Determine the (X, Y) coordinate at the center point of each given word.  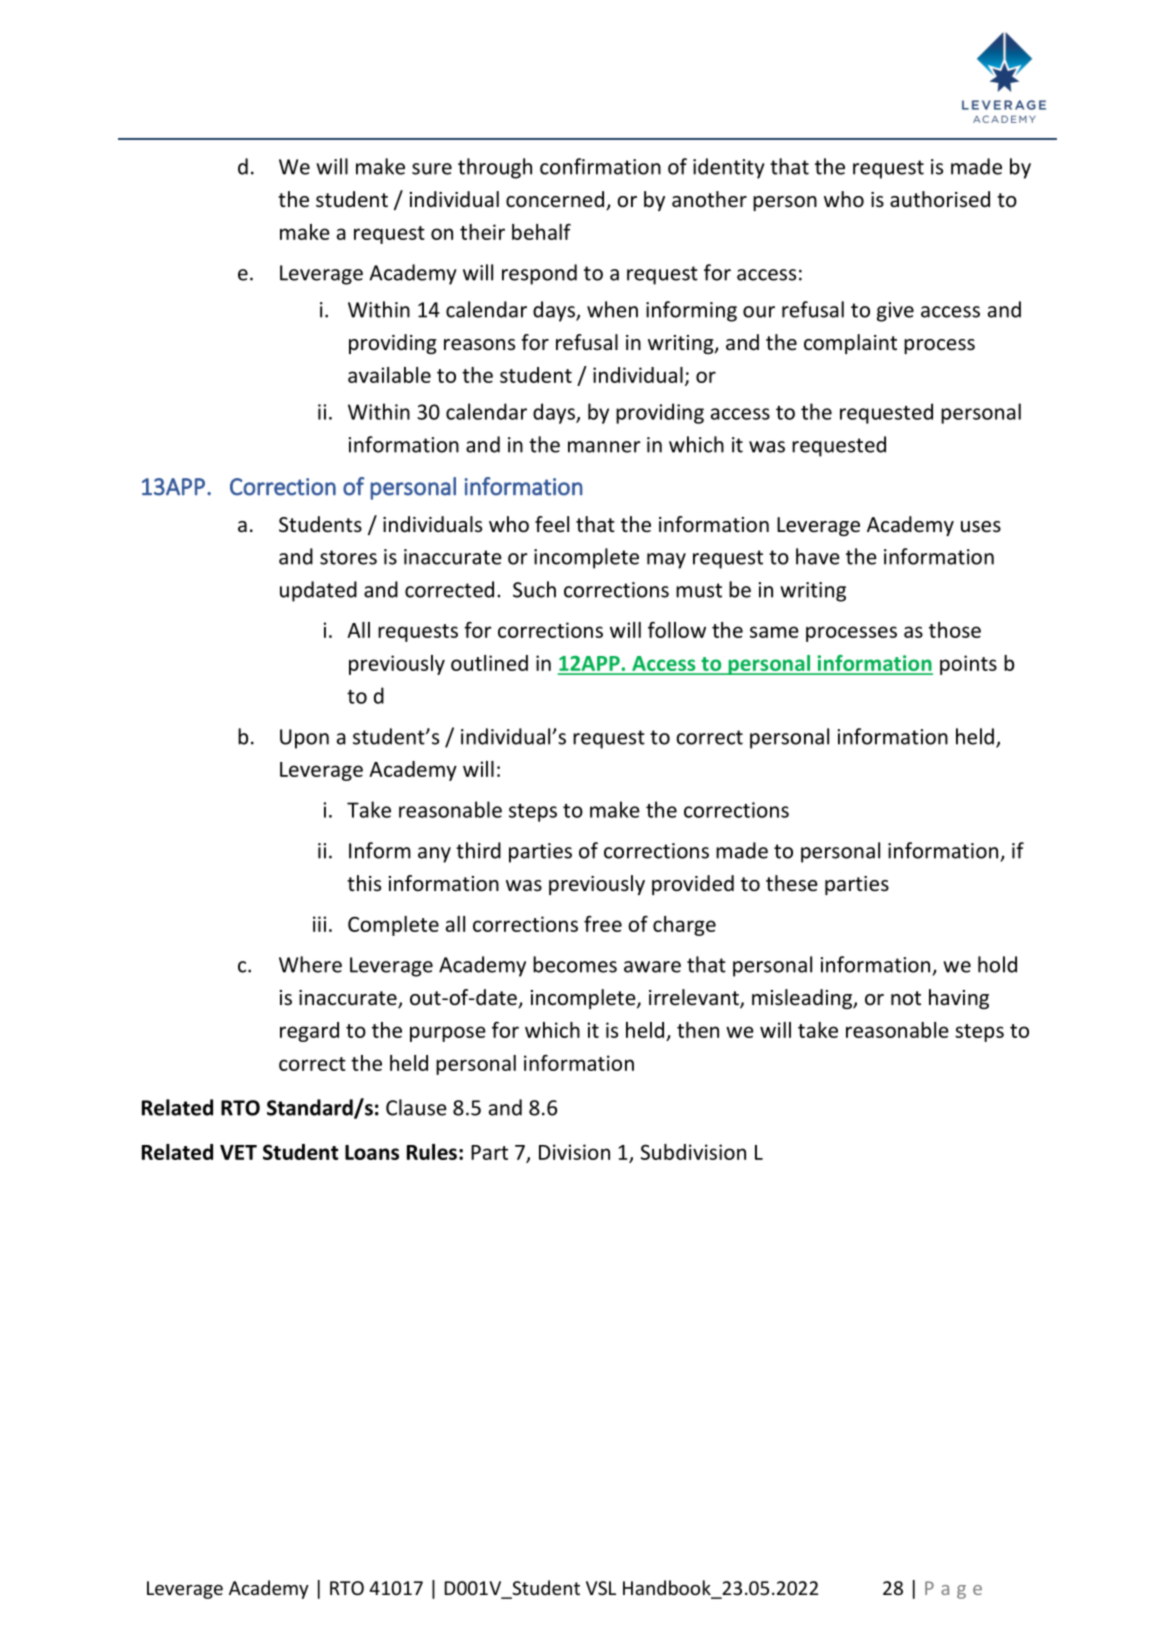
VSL (601, 1588)
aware (652, 967)
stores (348, 557)
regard (309, 1032)
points (968, 665)
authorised (940, 199)
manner (604, 447)
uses (981, 527)
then (698, 1030)
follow (677, 630)
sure (432, 169)
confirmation (600, 166)
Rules (432, 1152)
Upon (304, 739)
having (959, 999)
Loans (372, 1152)
